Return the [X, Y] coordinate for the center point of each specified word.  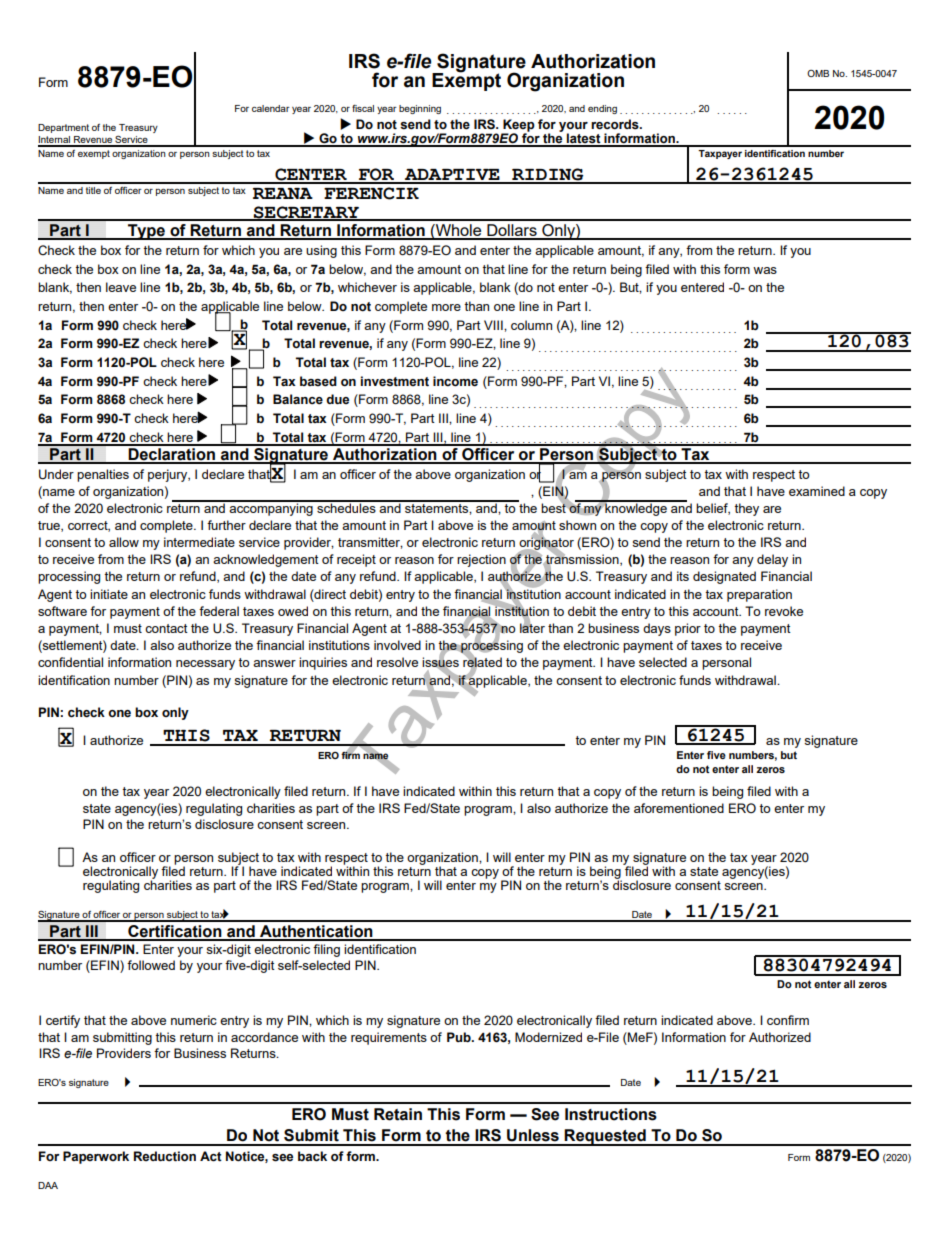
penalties [103, 475]
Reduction [165, 1156]
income [455, 381]
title [93, 190]
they [746, 509]
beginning [420, 109]
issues [440, 662]
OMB [818, 73]
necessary [205, 665]
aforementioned [679, 808]
